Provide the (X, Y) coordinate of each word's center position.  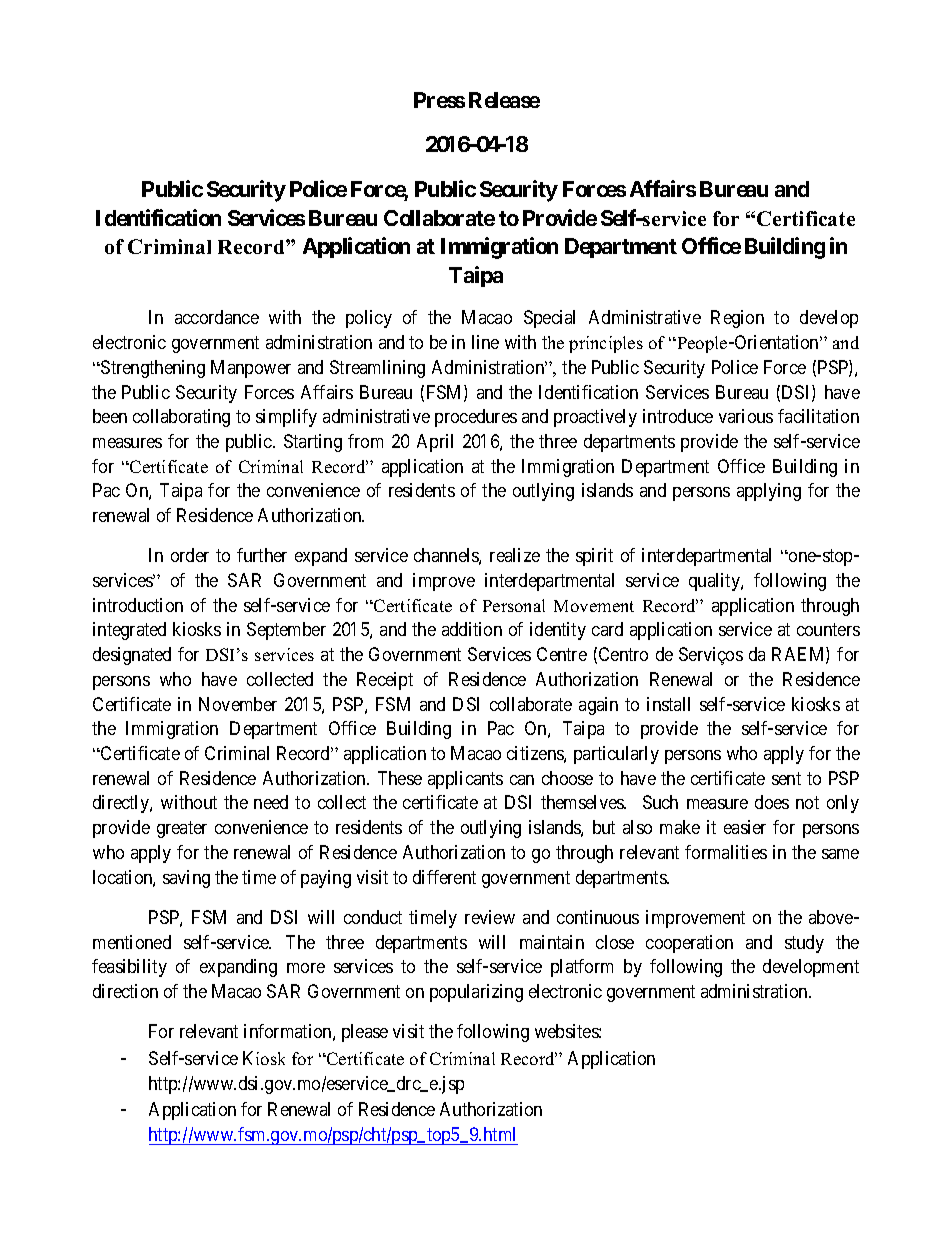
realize (515, 555)
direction (125, 991)
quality (715, 582)
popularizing (476, 993)
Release (504, 100)
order (190, 555)
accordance (217, 317)
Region (737, 319)
